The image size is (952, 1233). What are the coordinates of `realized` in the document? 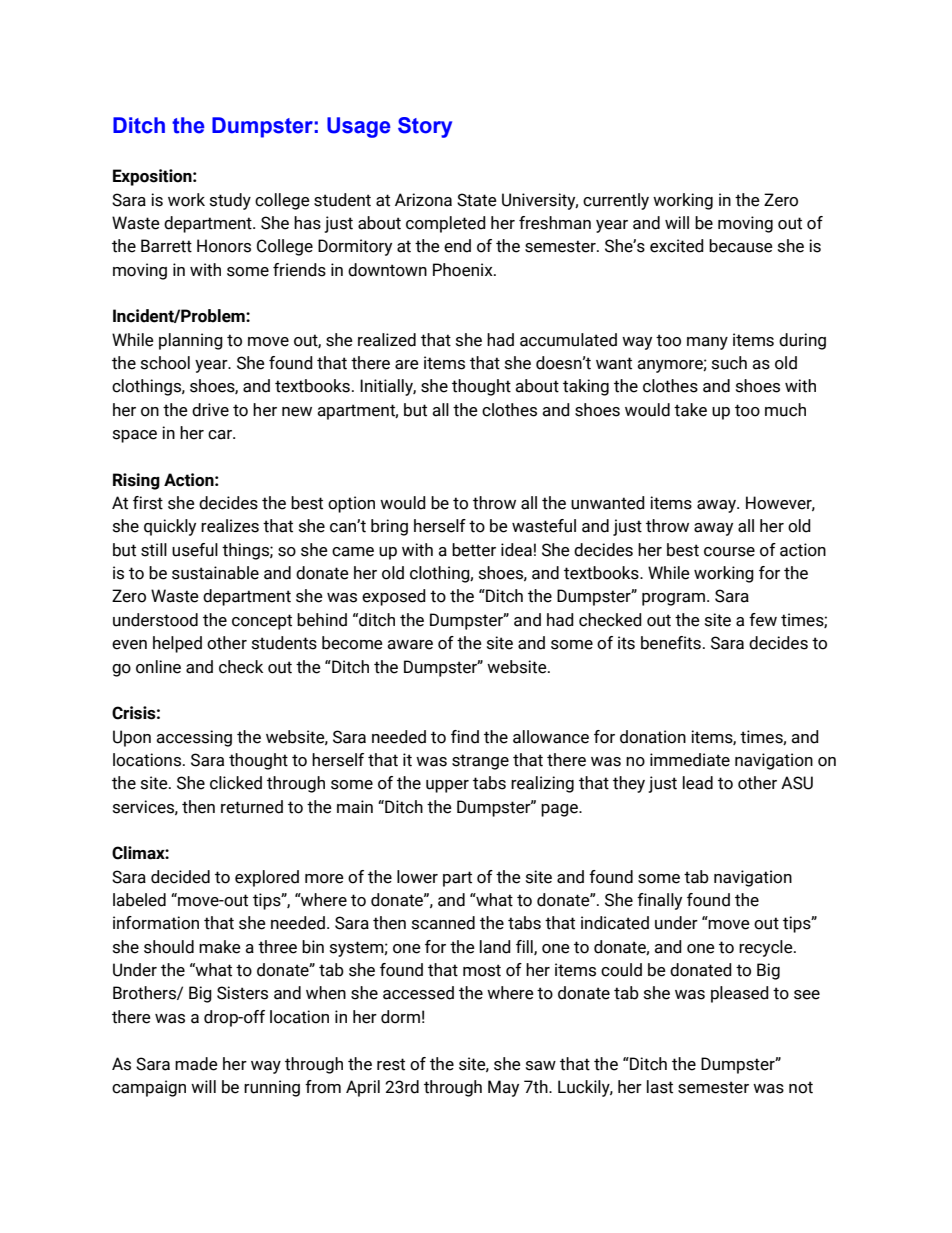 It's located at (387, 340).
